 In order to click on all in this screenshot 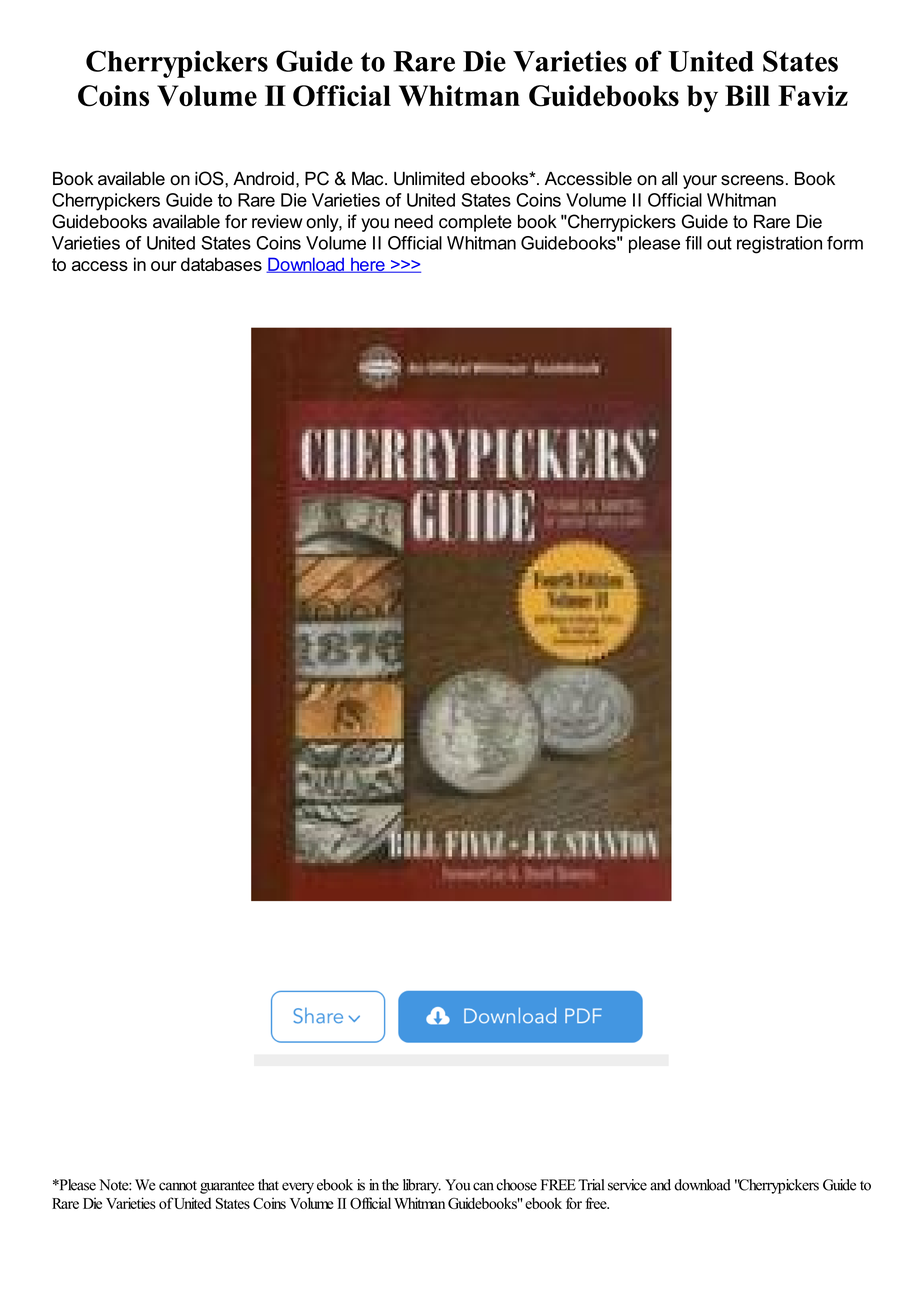, I will do `click(669, 179)`.
